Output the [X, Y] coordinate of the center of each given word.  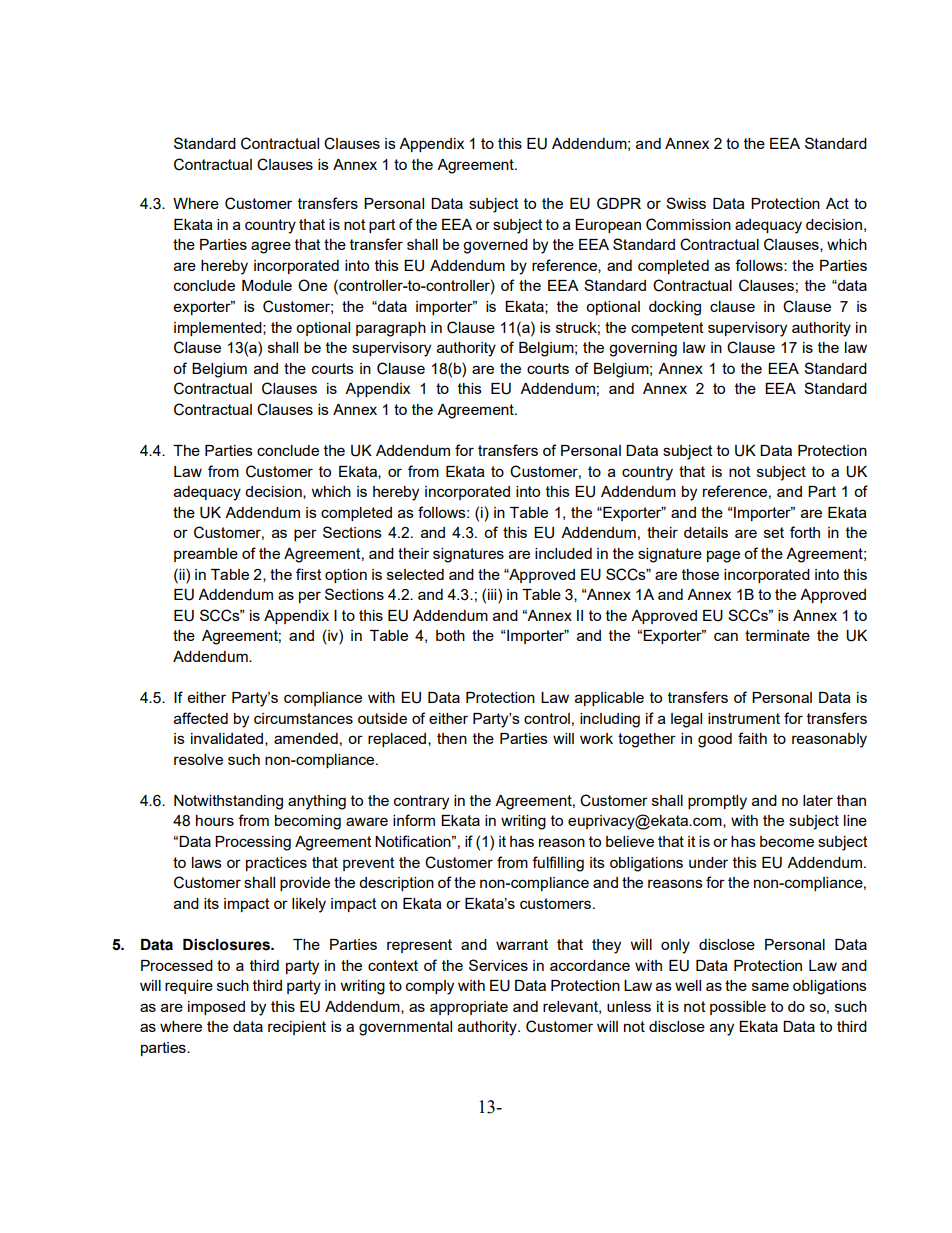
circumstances [303, 718]
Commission [688, 224]
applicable [609, 699]
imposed [216, 1008]
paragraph [391, 329]
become [787, 841]
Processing [253, 843]
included [563, 553]
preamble [206, 555]
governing [643, 349]
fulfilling [558, 864]
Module [267, 285]
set [774, 532]
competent [667, 329]
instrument [744, 718]
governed [495, 246]
